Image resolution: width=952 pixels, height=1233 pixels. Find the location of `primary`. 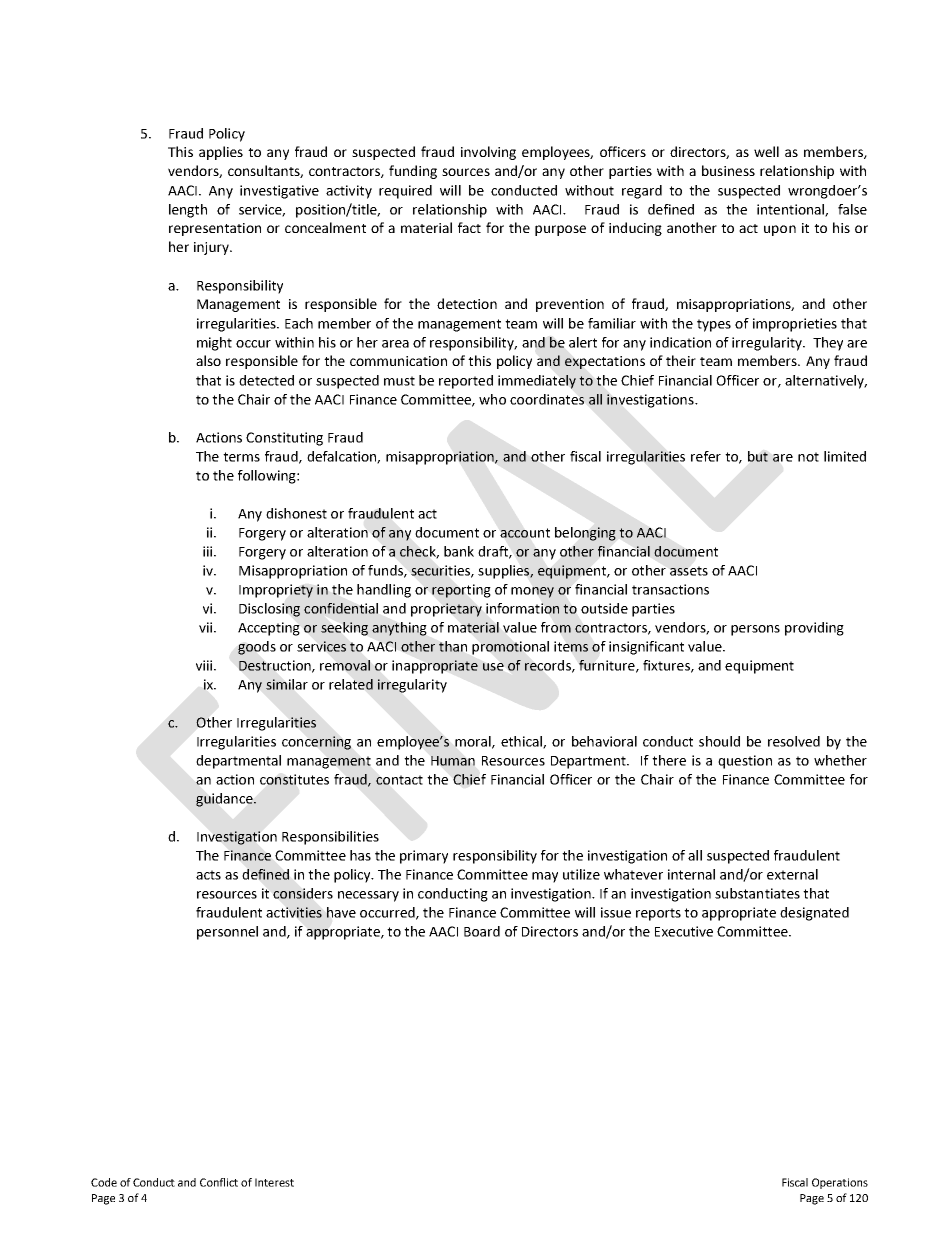

primary is located at coordinates (424, 857).
